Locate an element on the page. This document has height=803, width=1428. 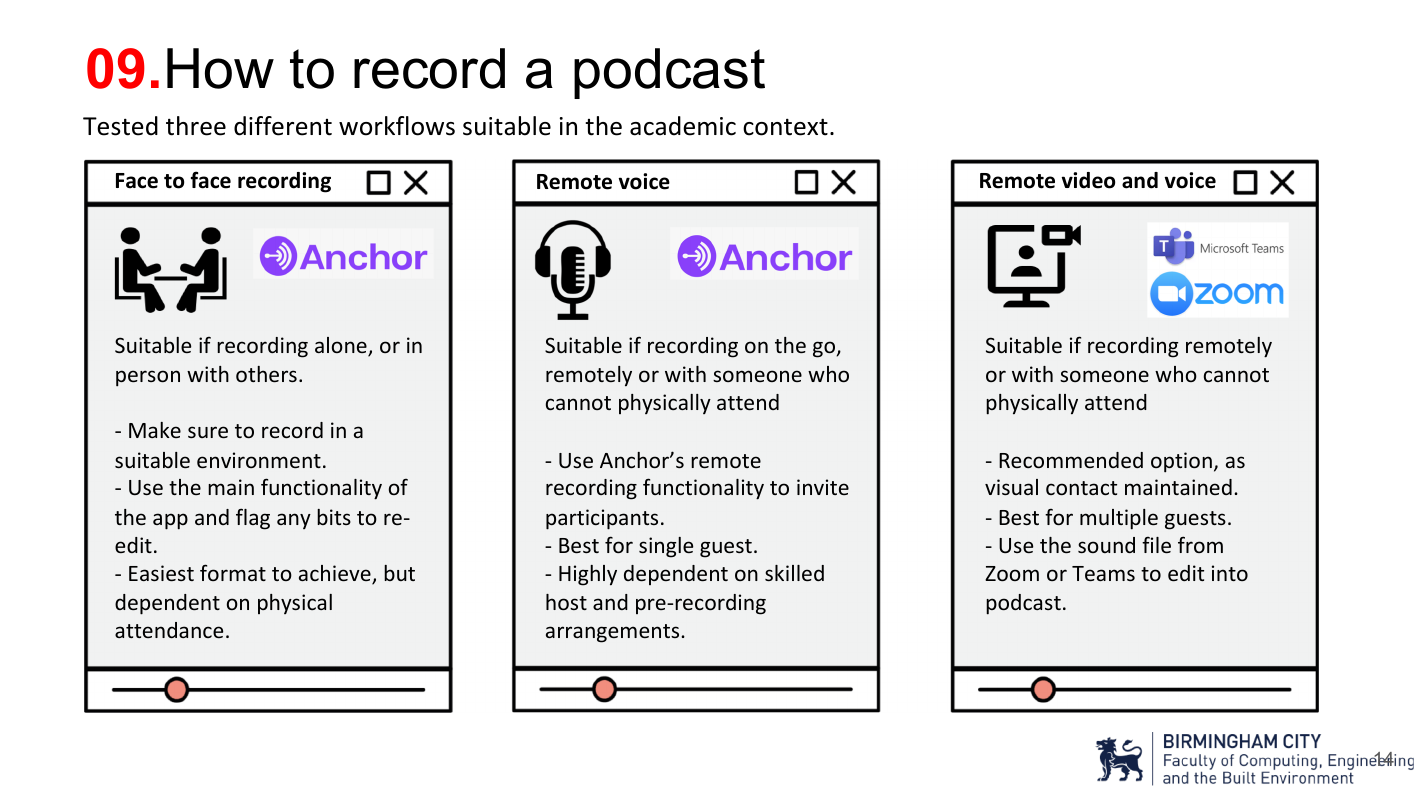
arrangements is located at coordinates (614, 633).
